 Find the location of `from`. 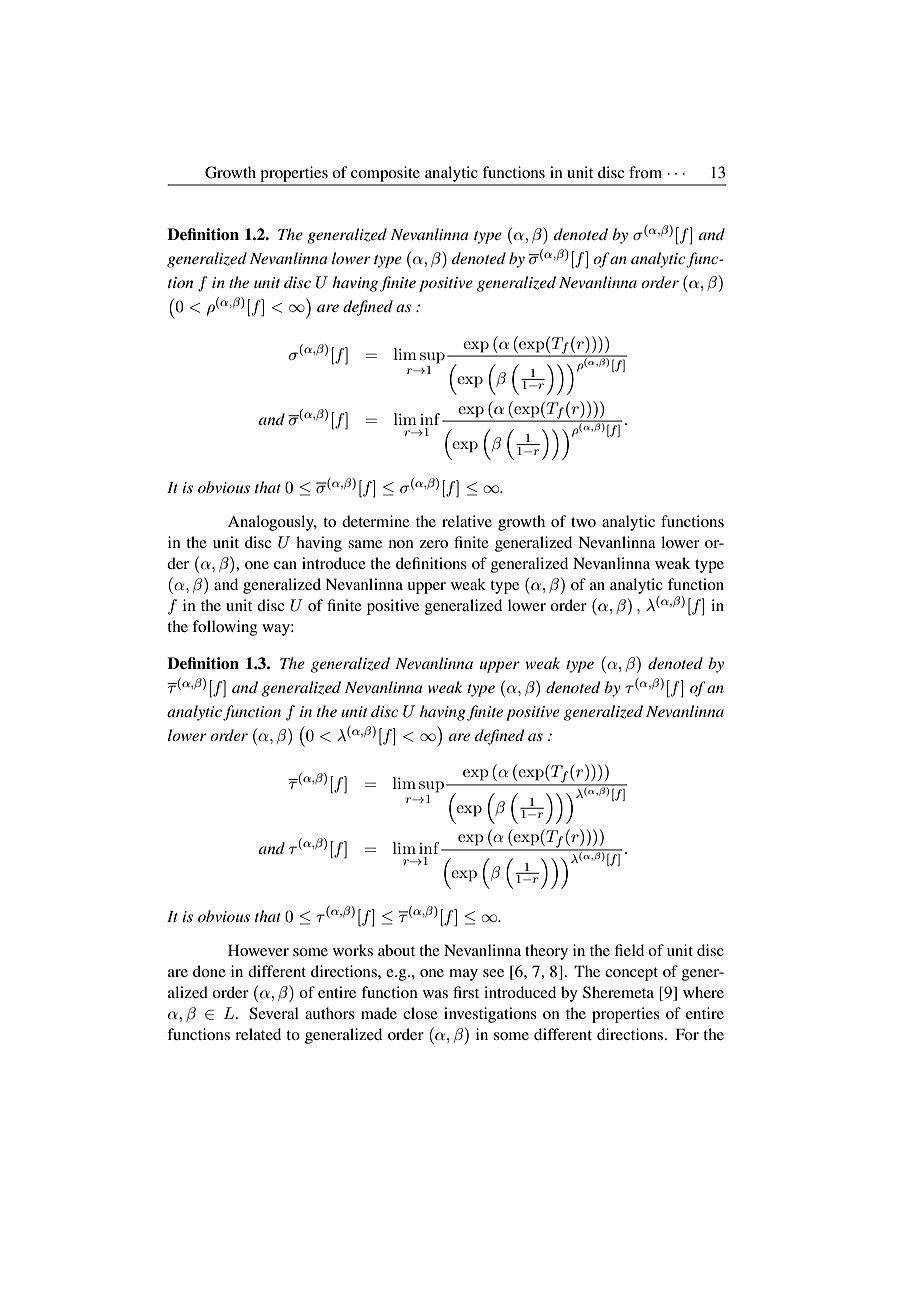

from is located at coordinates (645, 172).
